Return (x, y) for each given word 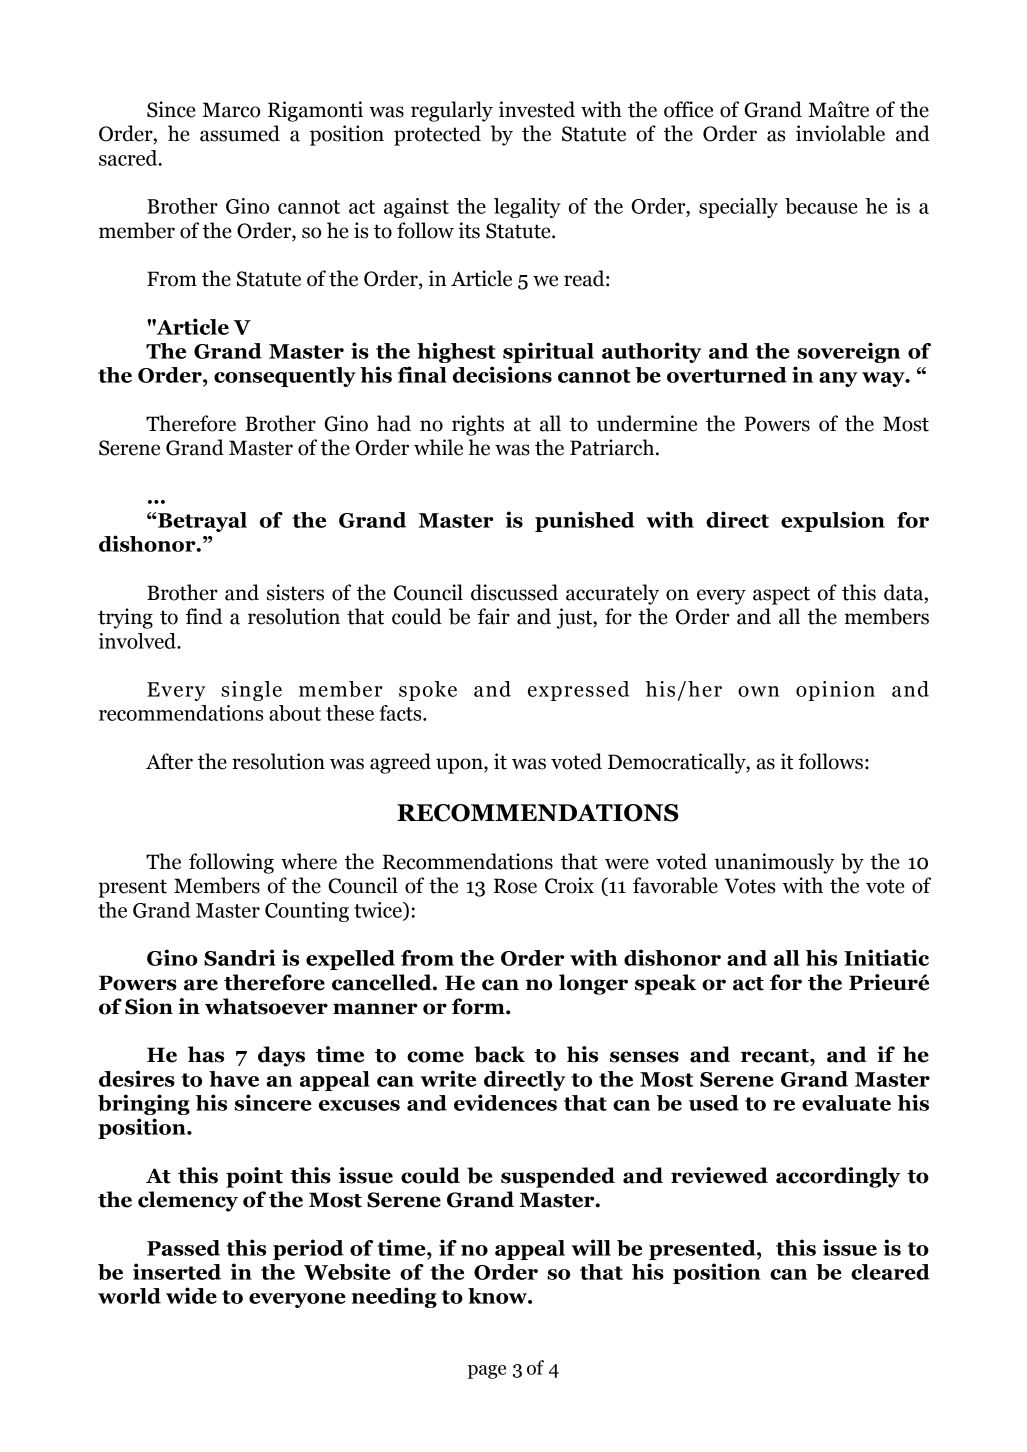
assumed (240, 133)
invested (537, 109)
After (169, 761)
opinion (835, 691)
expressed (578, 691)
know (498, 1296)
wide (191, 1295)
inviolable (840, 133)
